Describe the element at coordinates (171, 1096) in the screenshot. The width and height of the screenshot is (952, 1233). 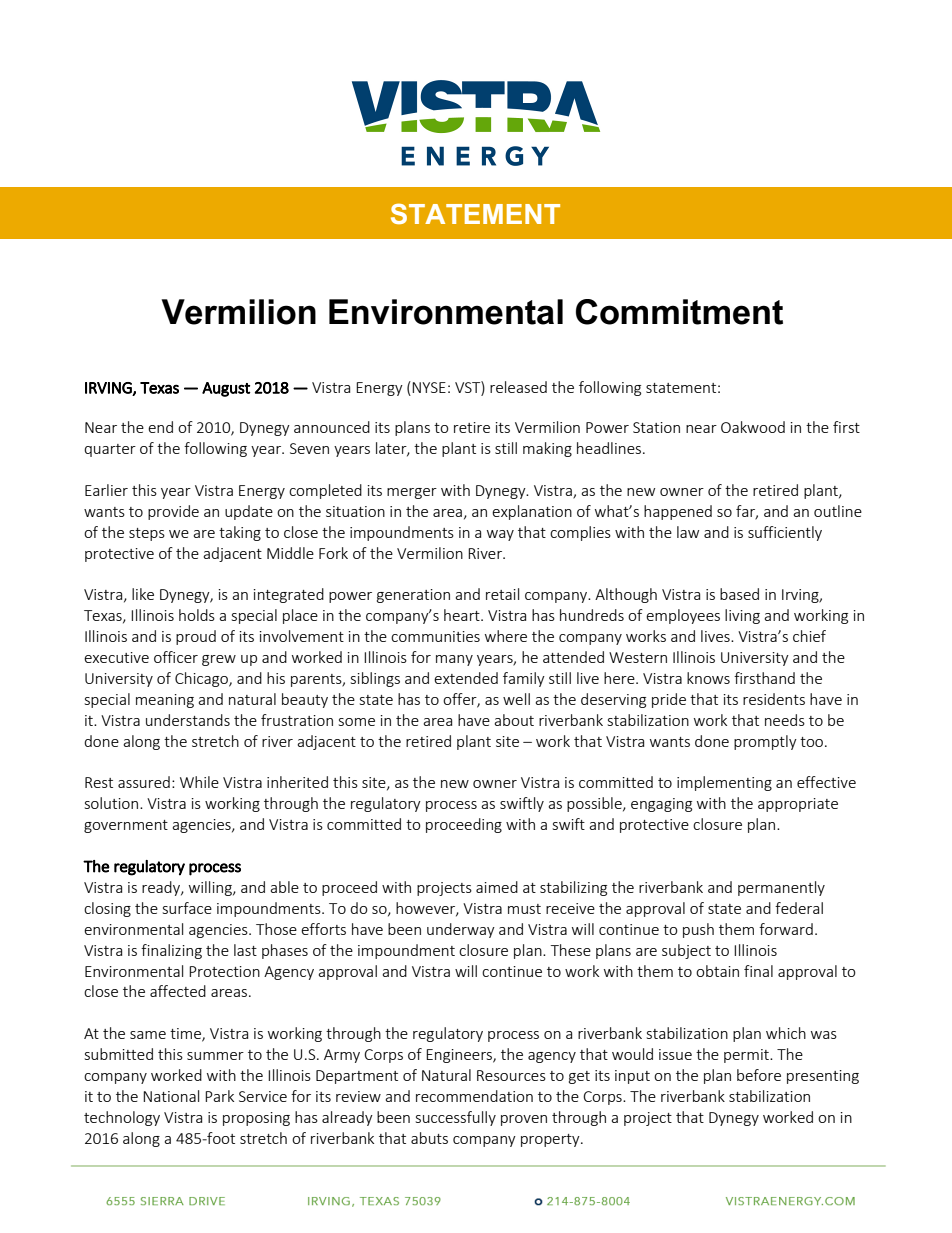
I see `National` at that location.
